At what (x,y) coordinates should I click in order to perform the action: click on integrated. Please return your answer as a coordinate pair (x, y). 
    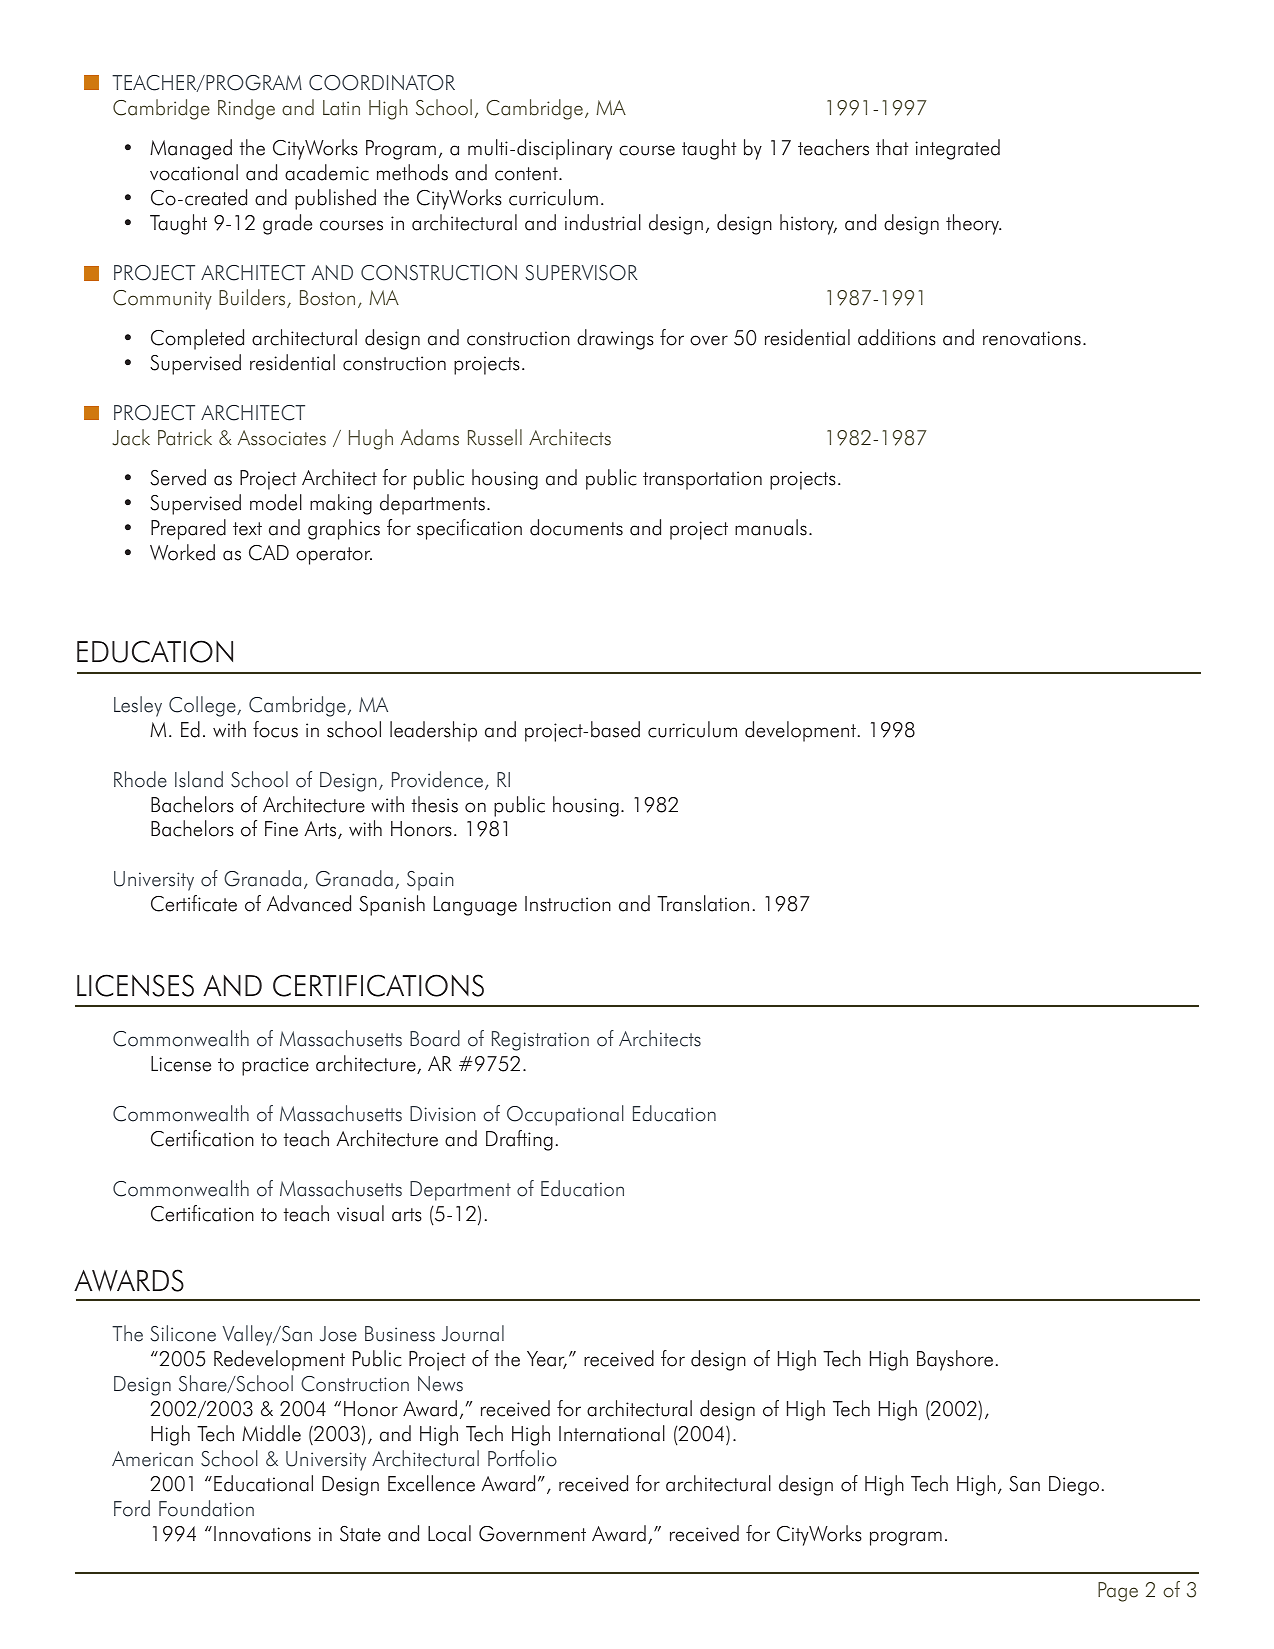
    Looking at the image, I should click on (957, 149).
